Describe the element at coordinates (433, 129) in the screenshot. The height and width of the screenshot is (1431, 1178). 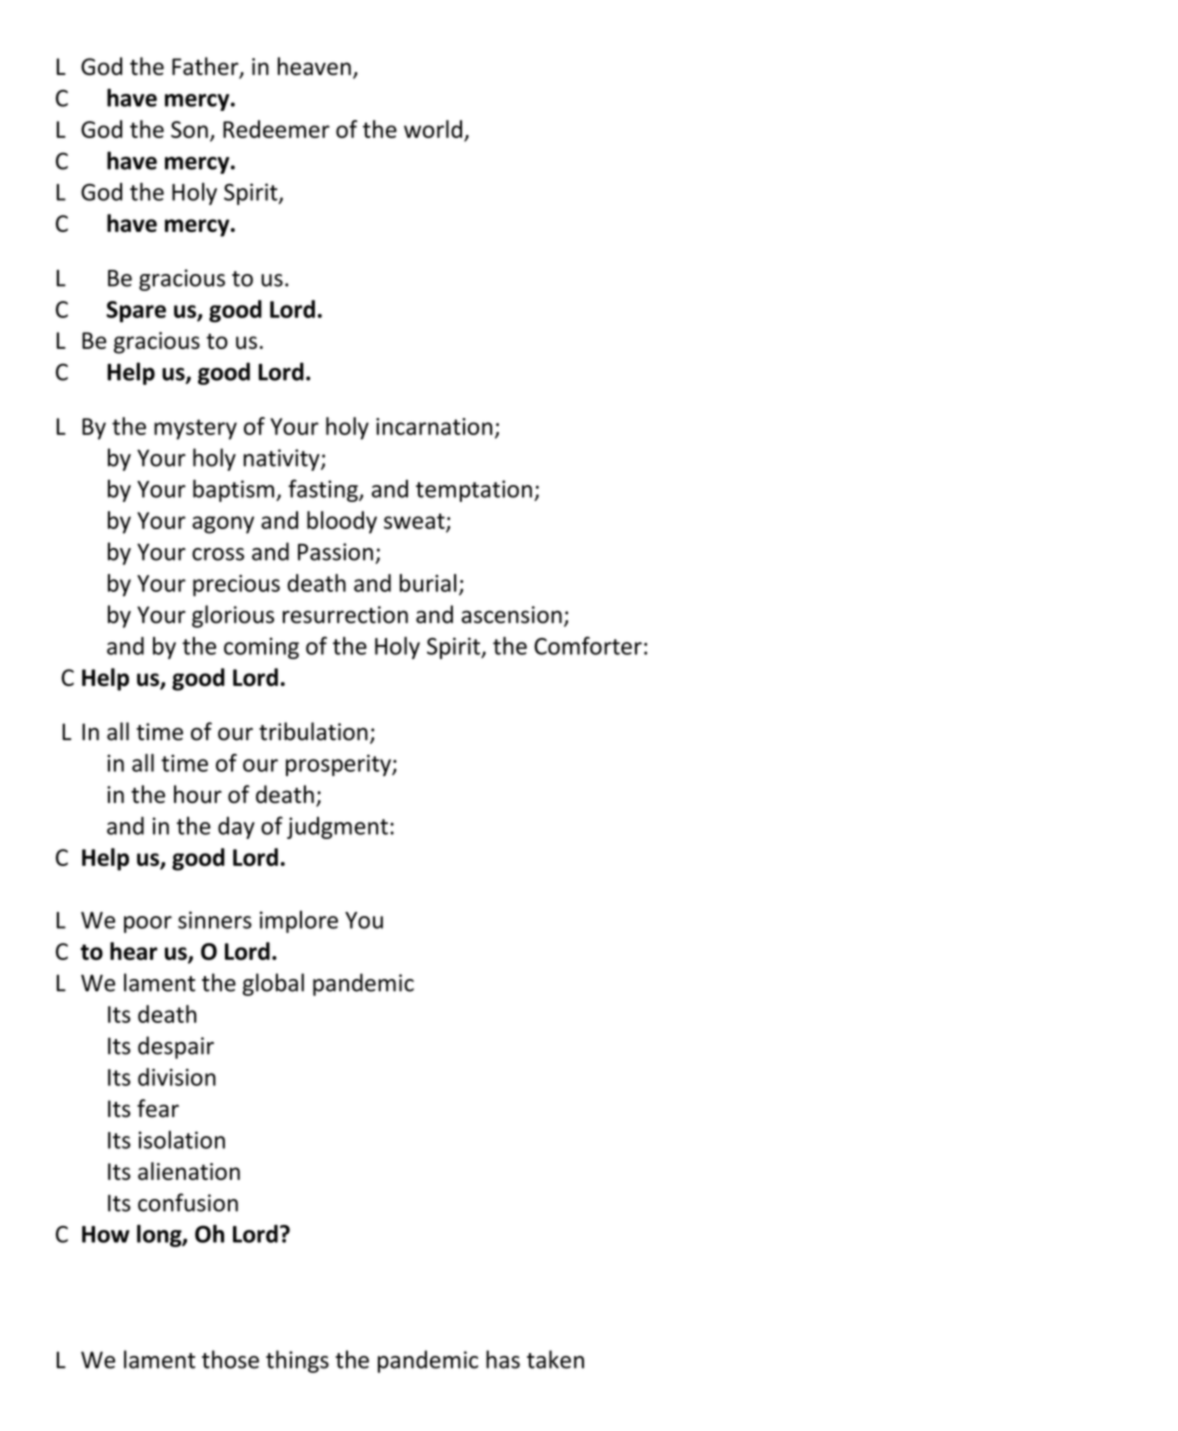
I see `world` at that location.
